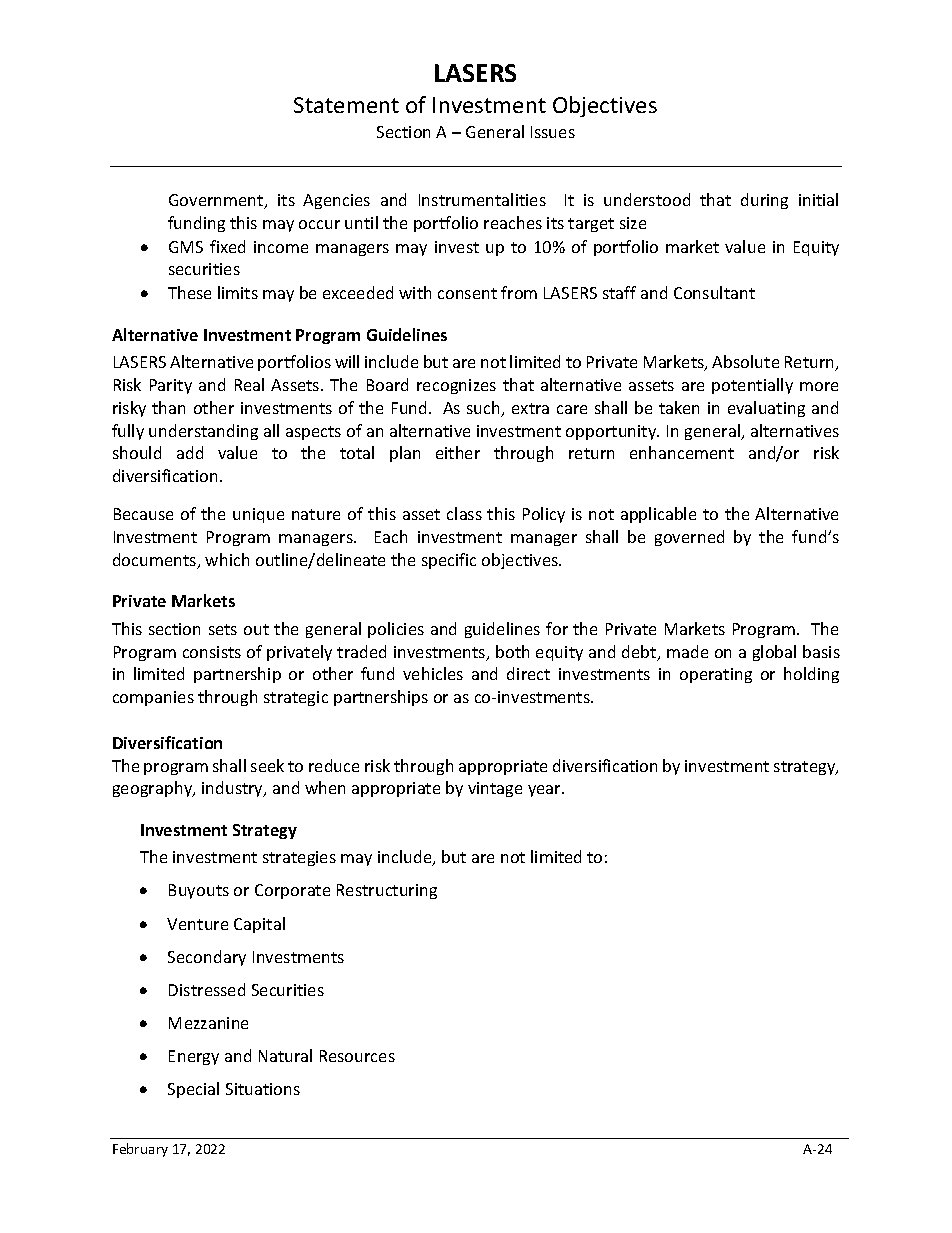  I want to click on Issues, so click(553, 132).
